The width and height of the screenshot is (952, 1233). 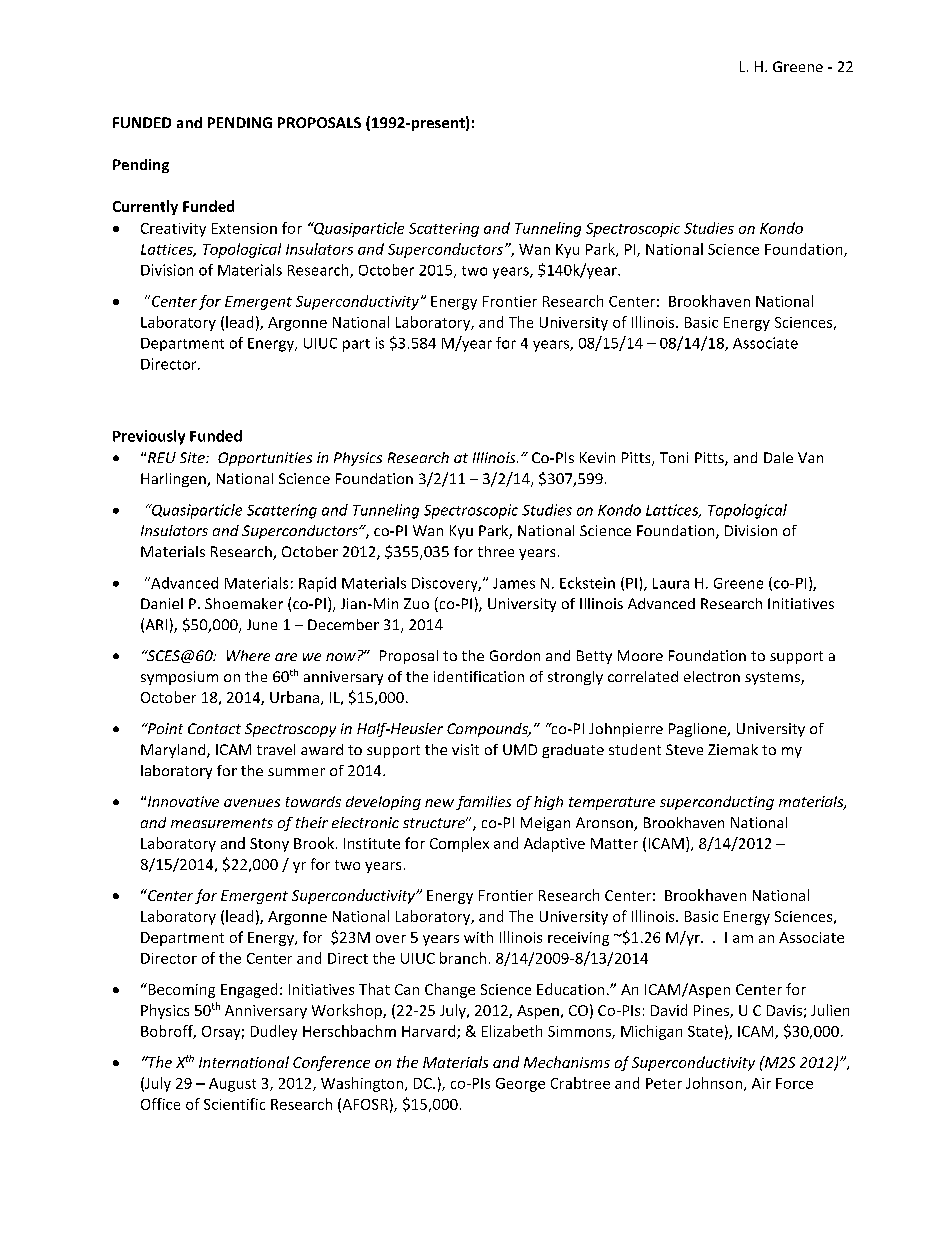 I want to click on Site, so click(x=193, y=457).
